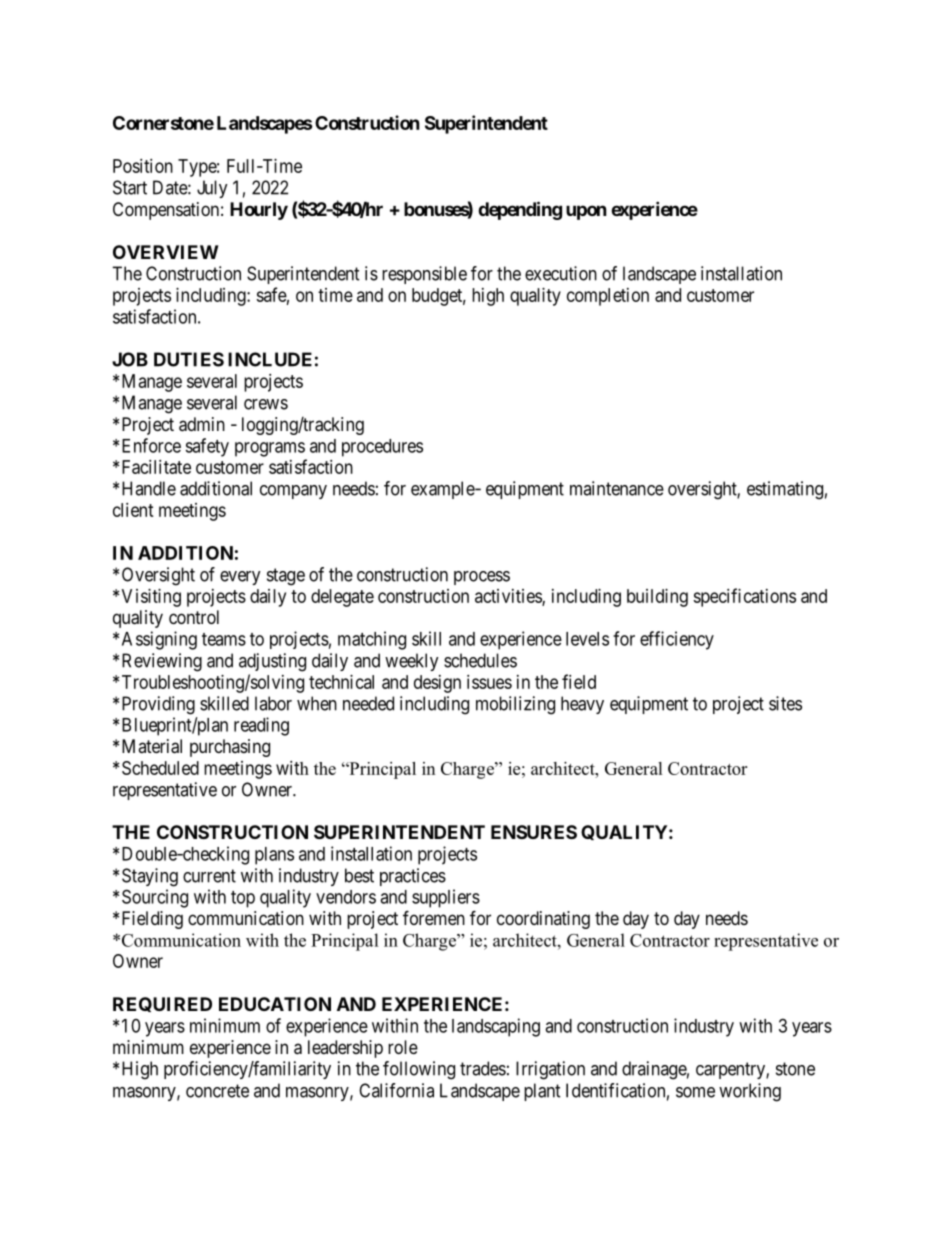  What do you see at coordinates (677, 640) in the screenshot?
I see `efficiency` at bounding box center [677, 640].
